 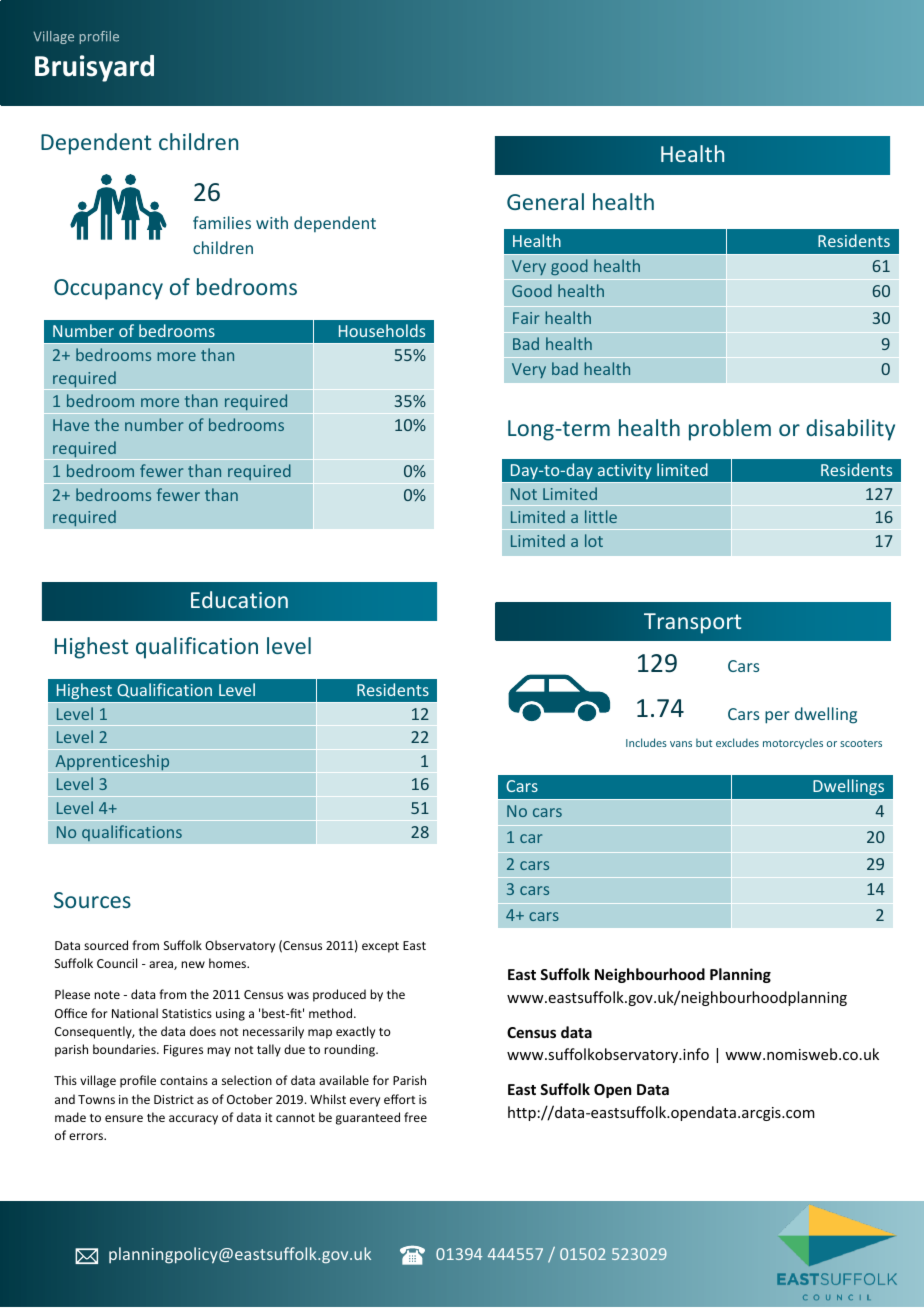 What do you see at coordinates (71, 425) in the screenshot?
I see `Have` at bounding box center [71, 425].
